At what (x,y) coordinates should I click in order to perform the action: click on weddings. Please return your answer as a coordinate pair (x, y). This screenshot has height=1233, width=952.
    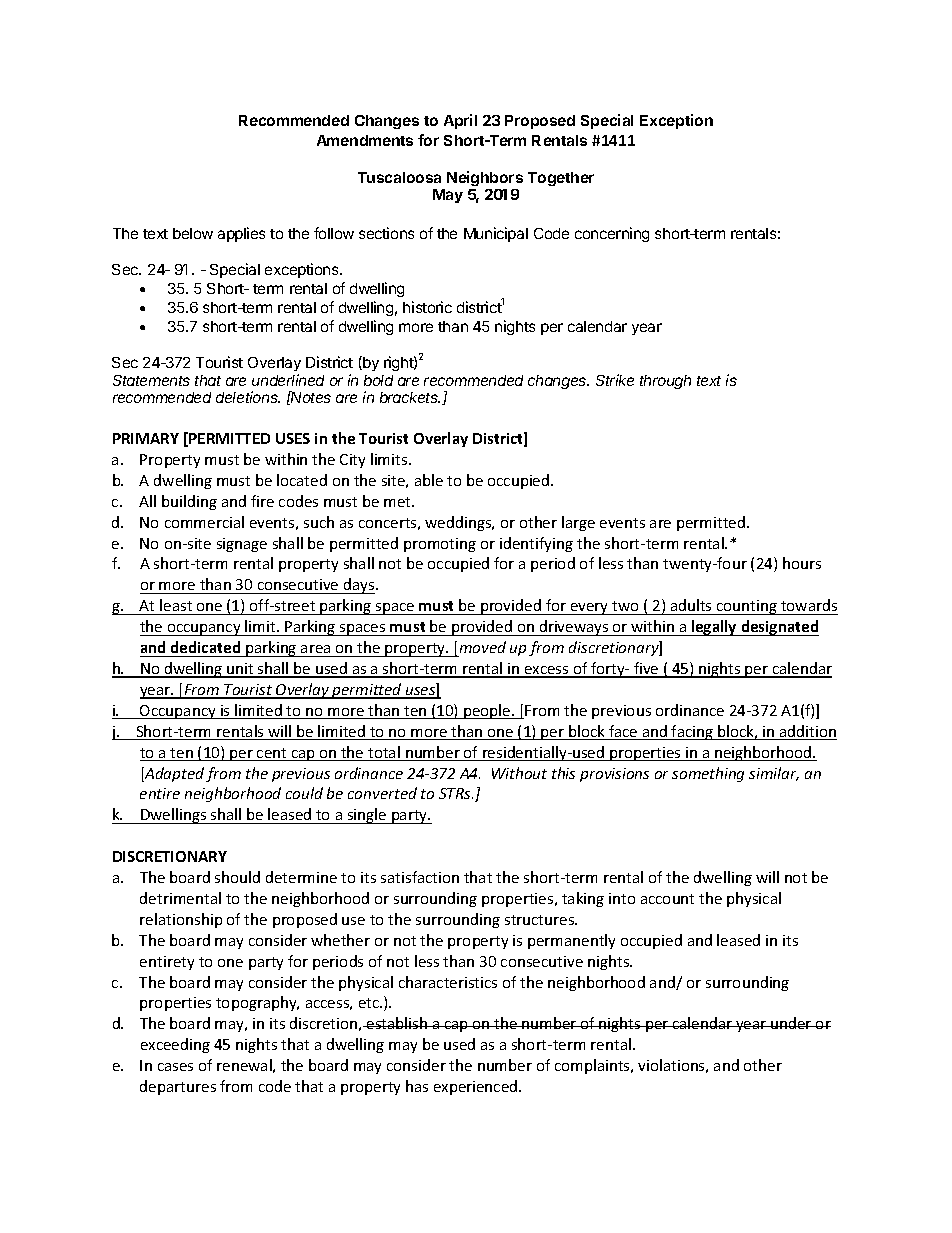
    Looking at the image, I should click on (459, 523).
